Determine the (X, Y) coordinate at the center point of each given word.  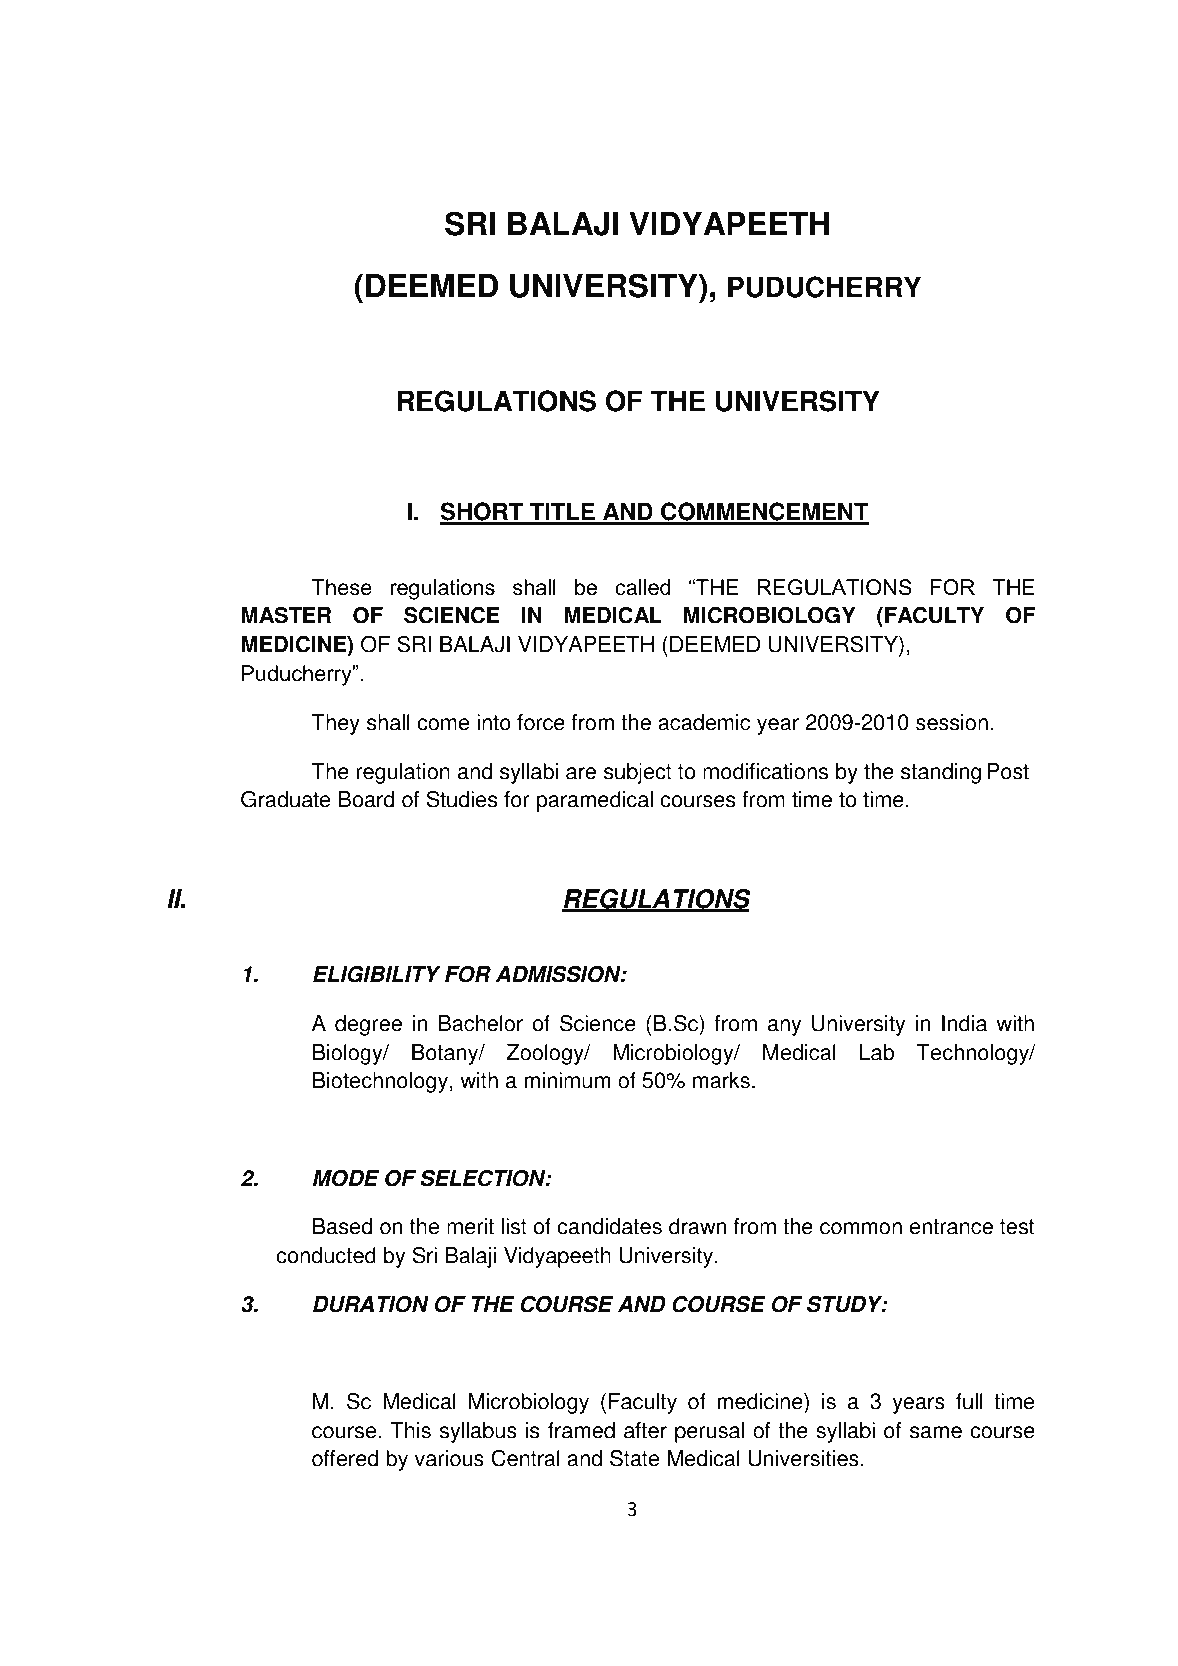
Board (366, 799)
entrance (951, 1227)
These (342, 587)
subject (638, 773)
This (410, 1430)
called (642, 587)
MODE (346, 1178)
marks (721, 1080)
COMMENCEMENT (764, 513)
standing (941, 773)
